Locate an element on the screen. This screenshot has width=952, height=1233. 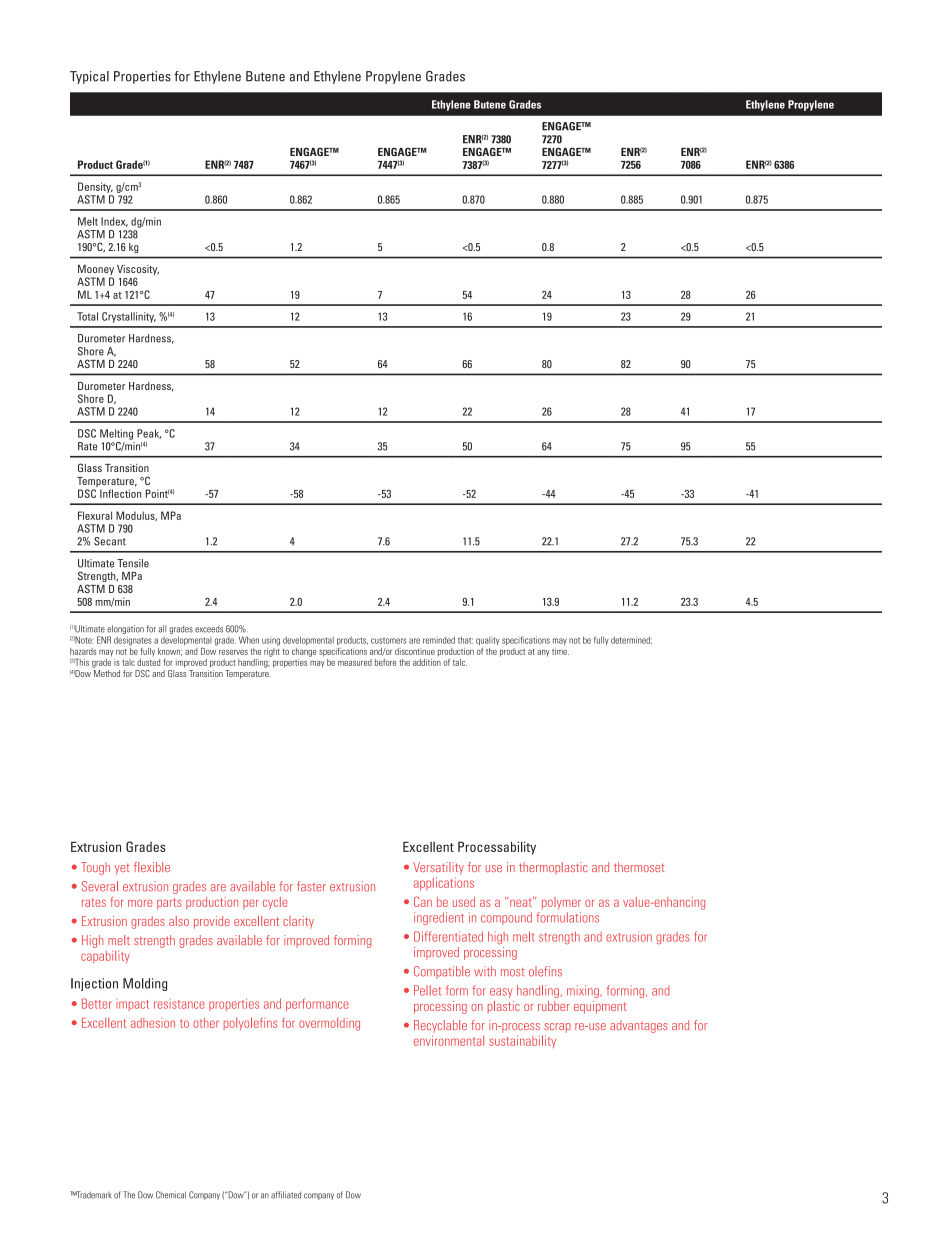
sustainability is located at coordinates (522, 1041).
